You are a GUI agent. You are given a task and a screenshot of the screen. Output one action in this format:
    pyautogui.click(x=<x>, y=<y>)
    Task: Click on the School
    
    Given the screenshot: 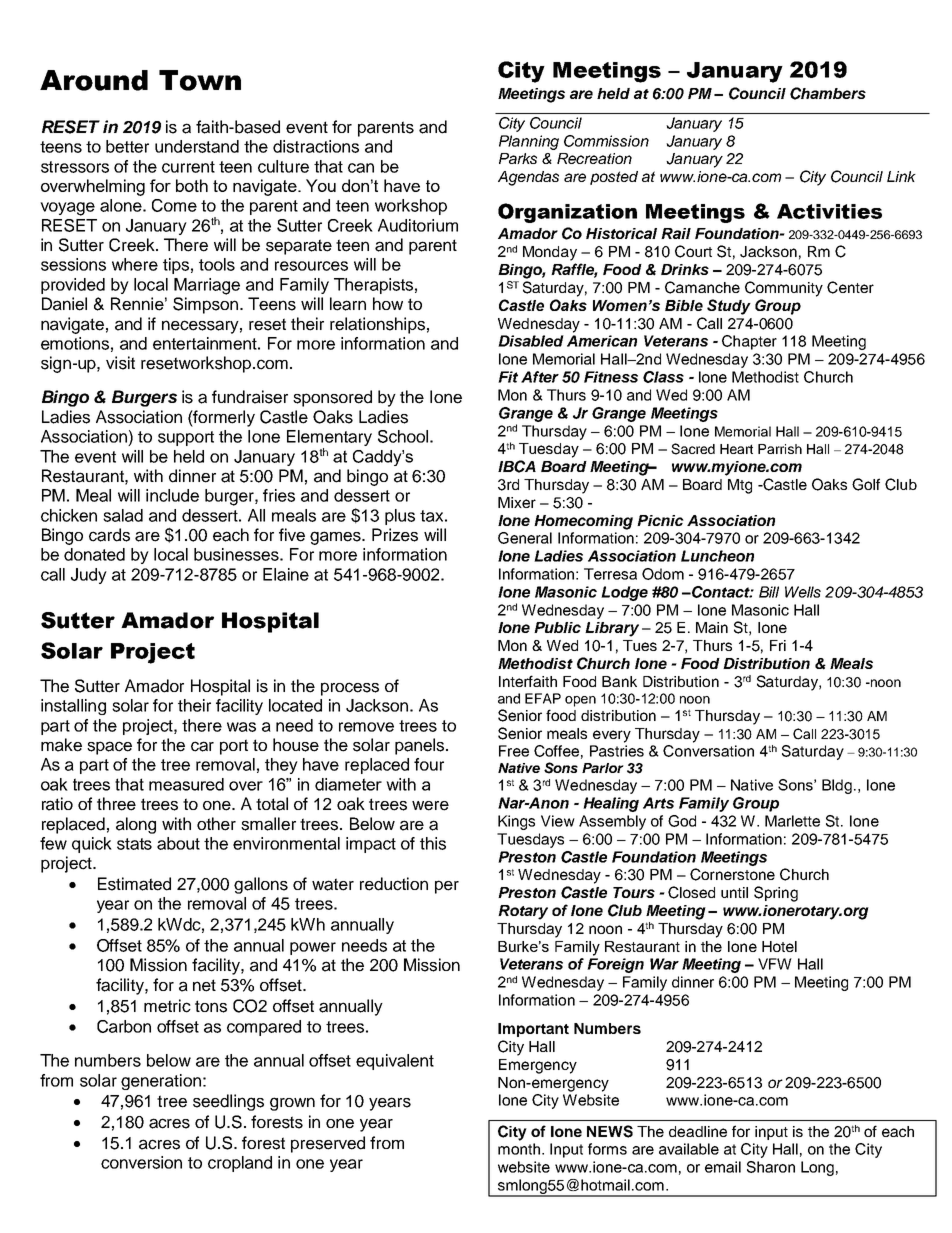 What is the action you would take?
    pyautogui.click(x=403, y=436)
